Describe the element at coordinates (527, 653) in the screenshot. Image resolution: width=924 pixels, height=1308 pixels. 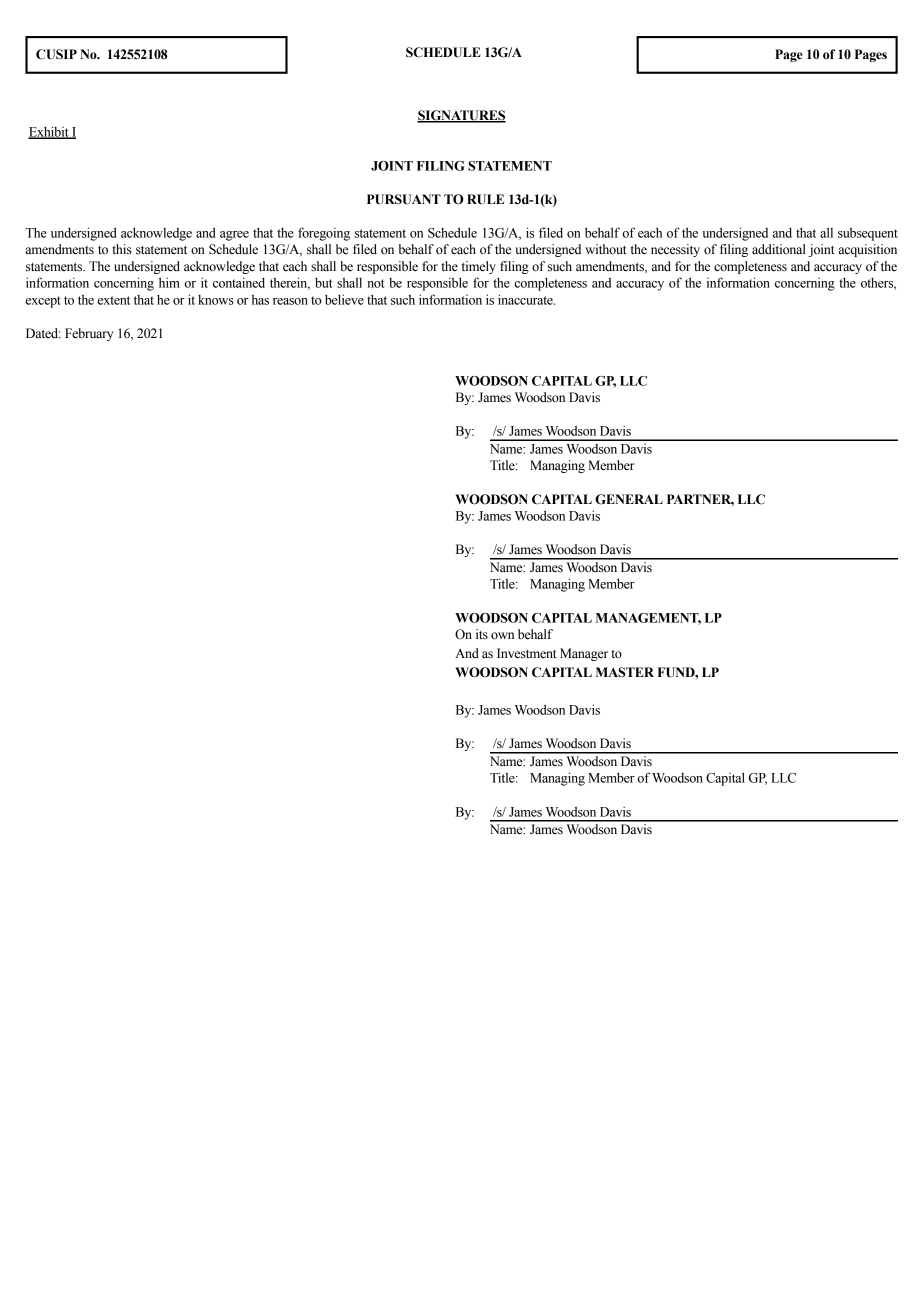
I see `Investment` at that location.
